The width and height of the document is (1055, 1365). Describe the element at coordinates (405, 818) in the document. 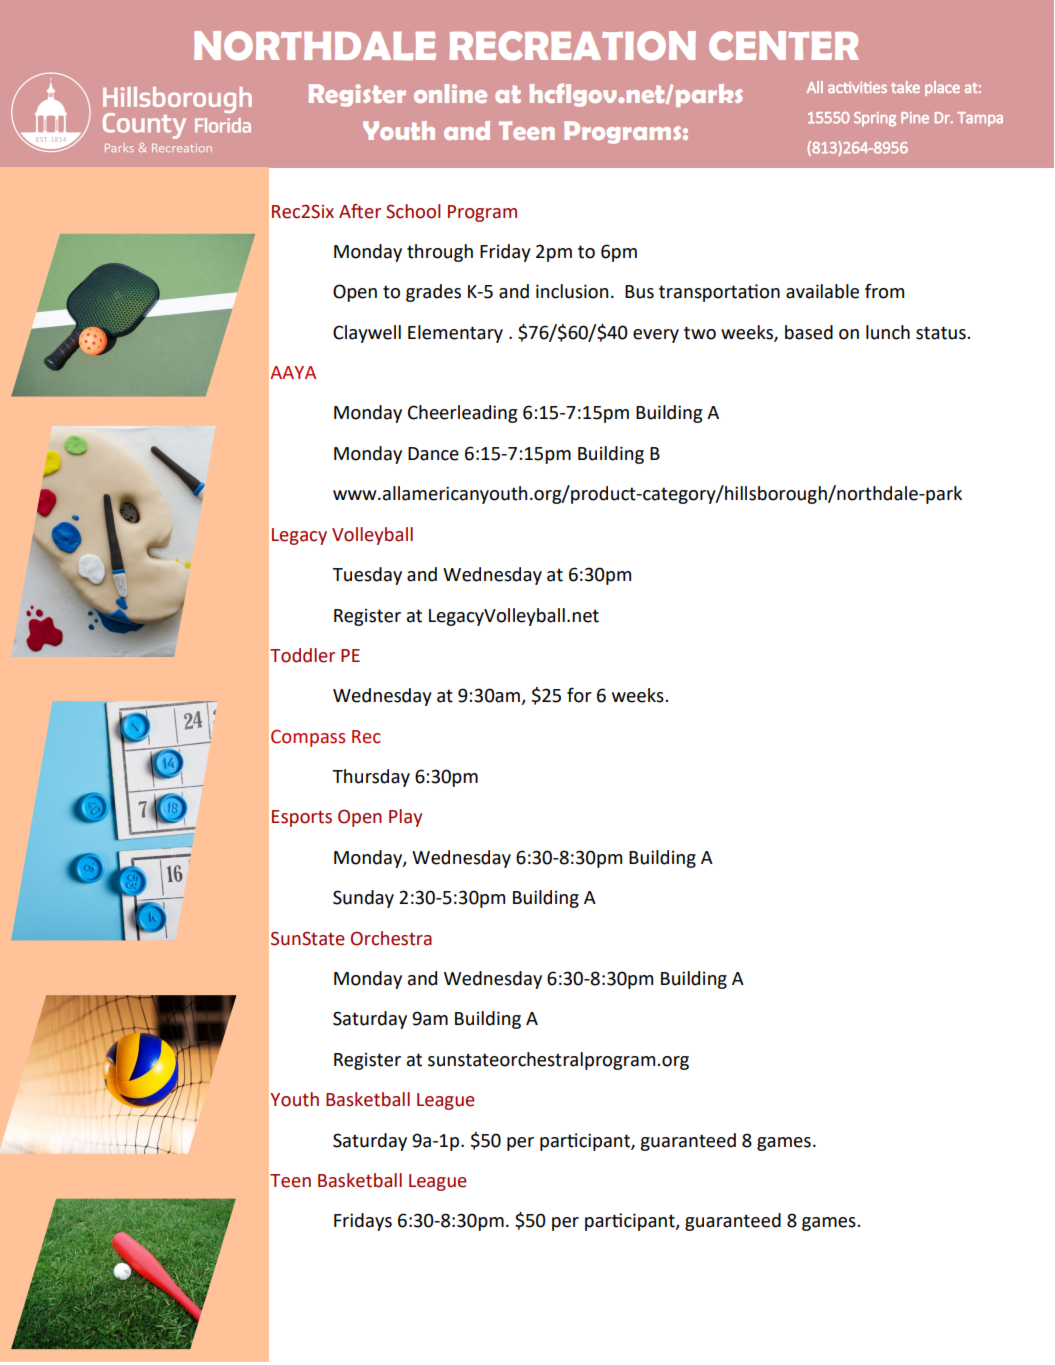

I see `Play` at that location.
